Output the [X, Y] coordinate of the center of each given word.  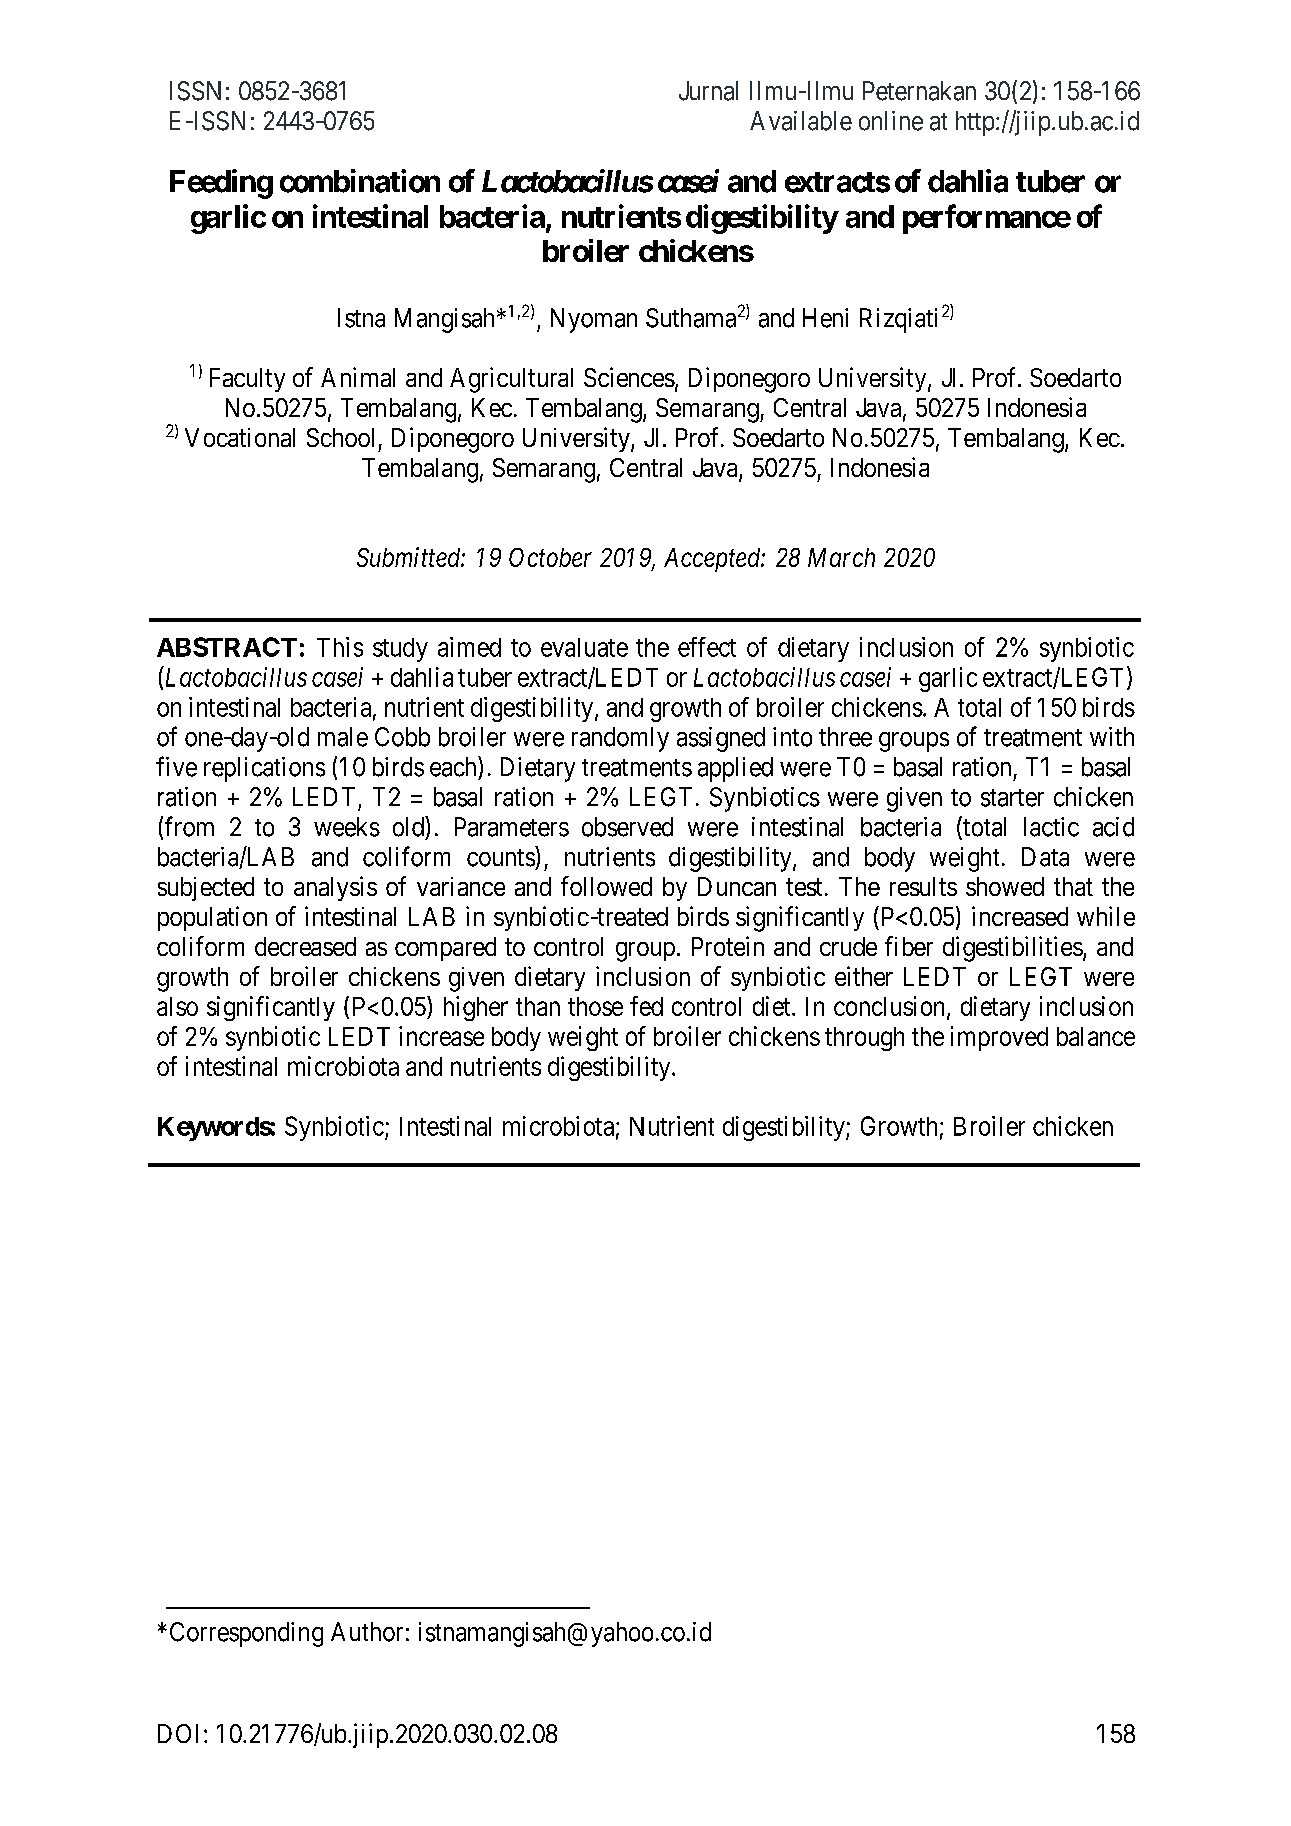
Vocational [240, 437]
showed [1005, 886]
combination [360, 181]
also [177, 1006]
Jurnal [708, 91]
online [891, 121]
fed [646, 1006]
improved [999, 1038]
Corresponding [246, 1634]
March [841, 557]
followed [606, 886]
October [550, 557]
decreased [305, 946]
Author [367, 1632]
